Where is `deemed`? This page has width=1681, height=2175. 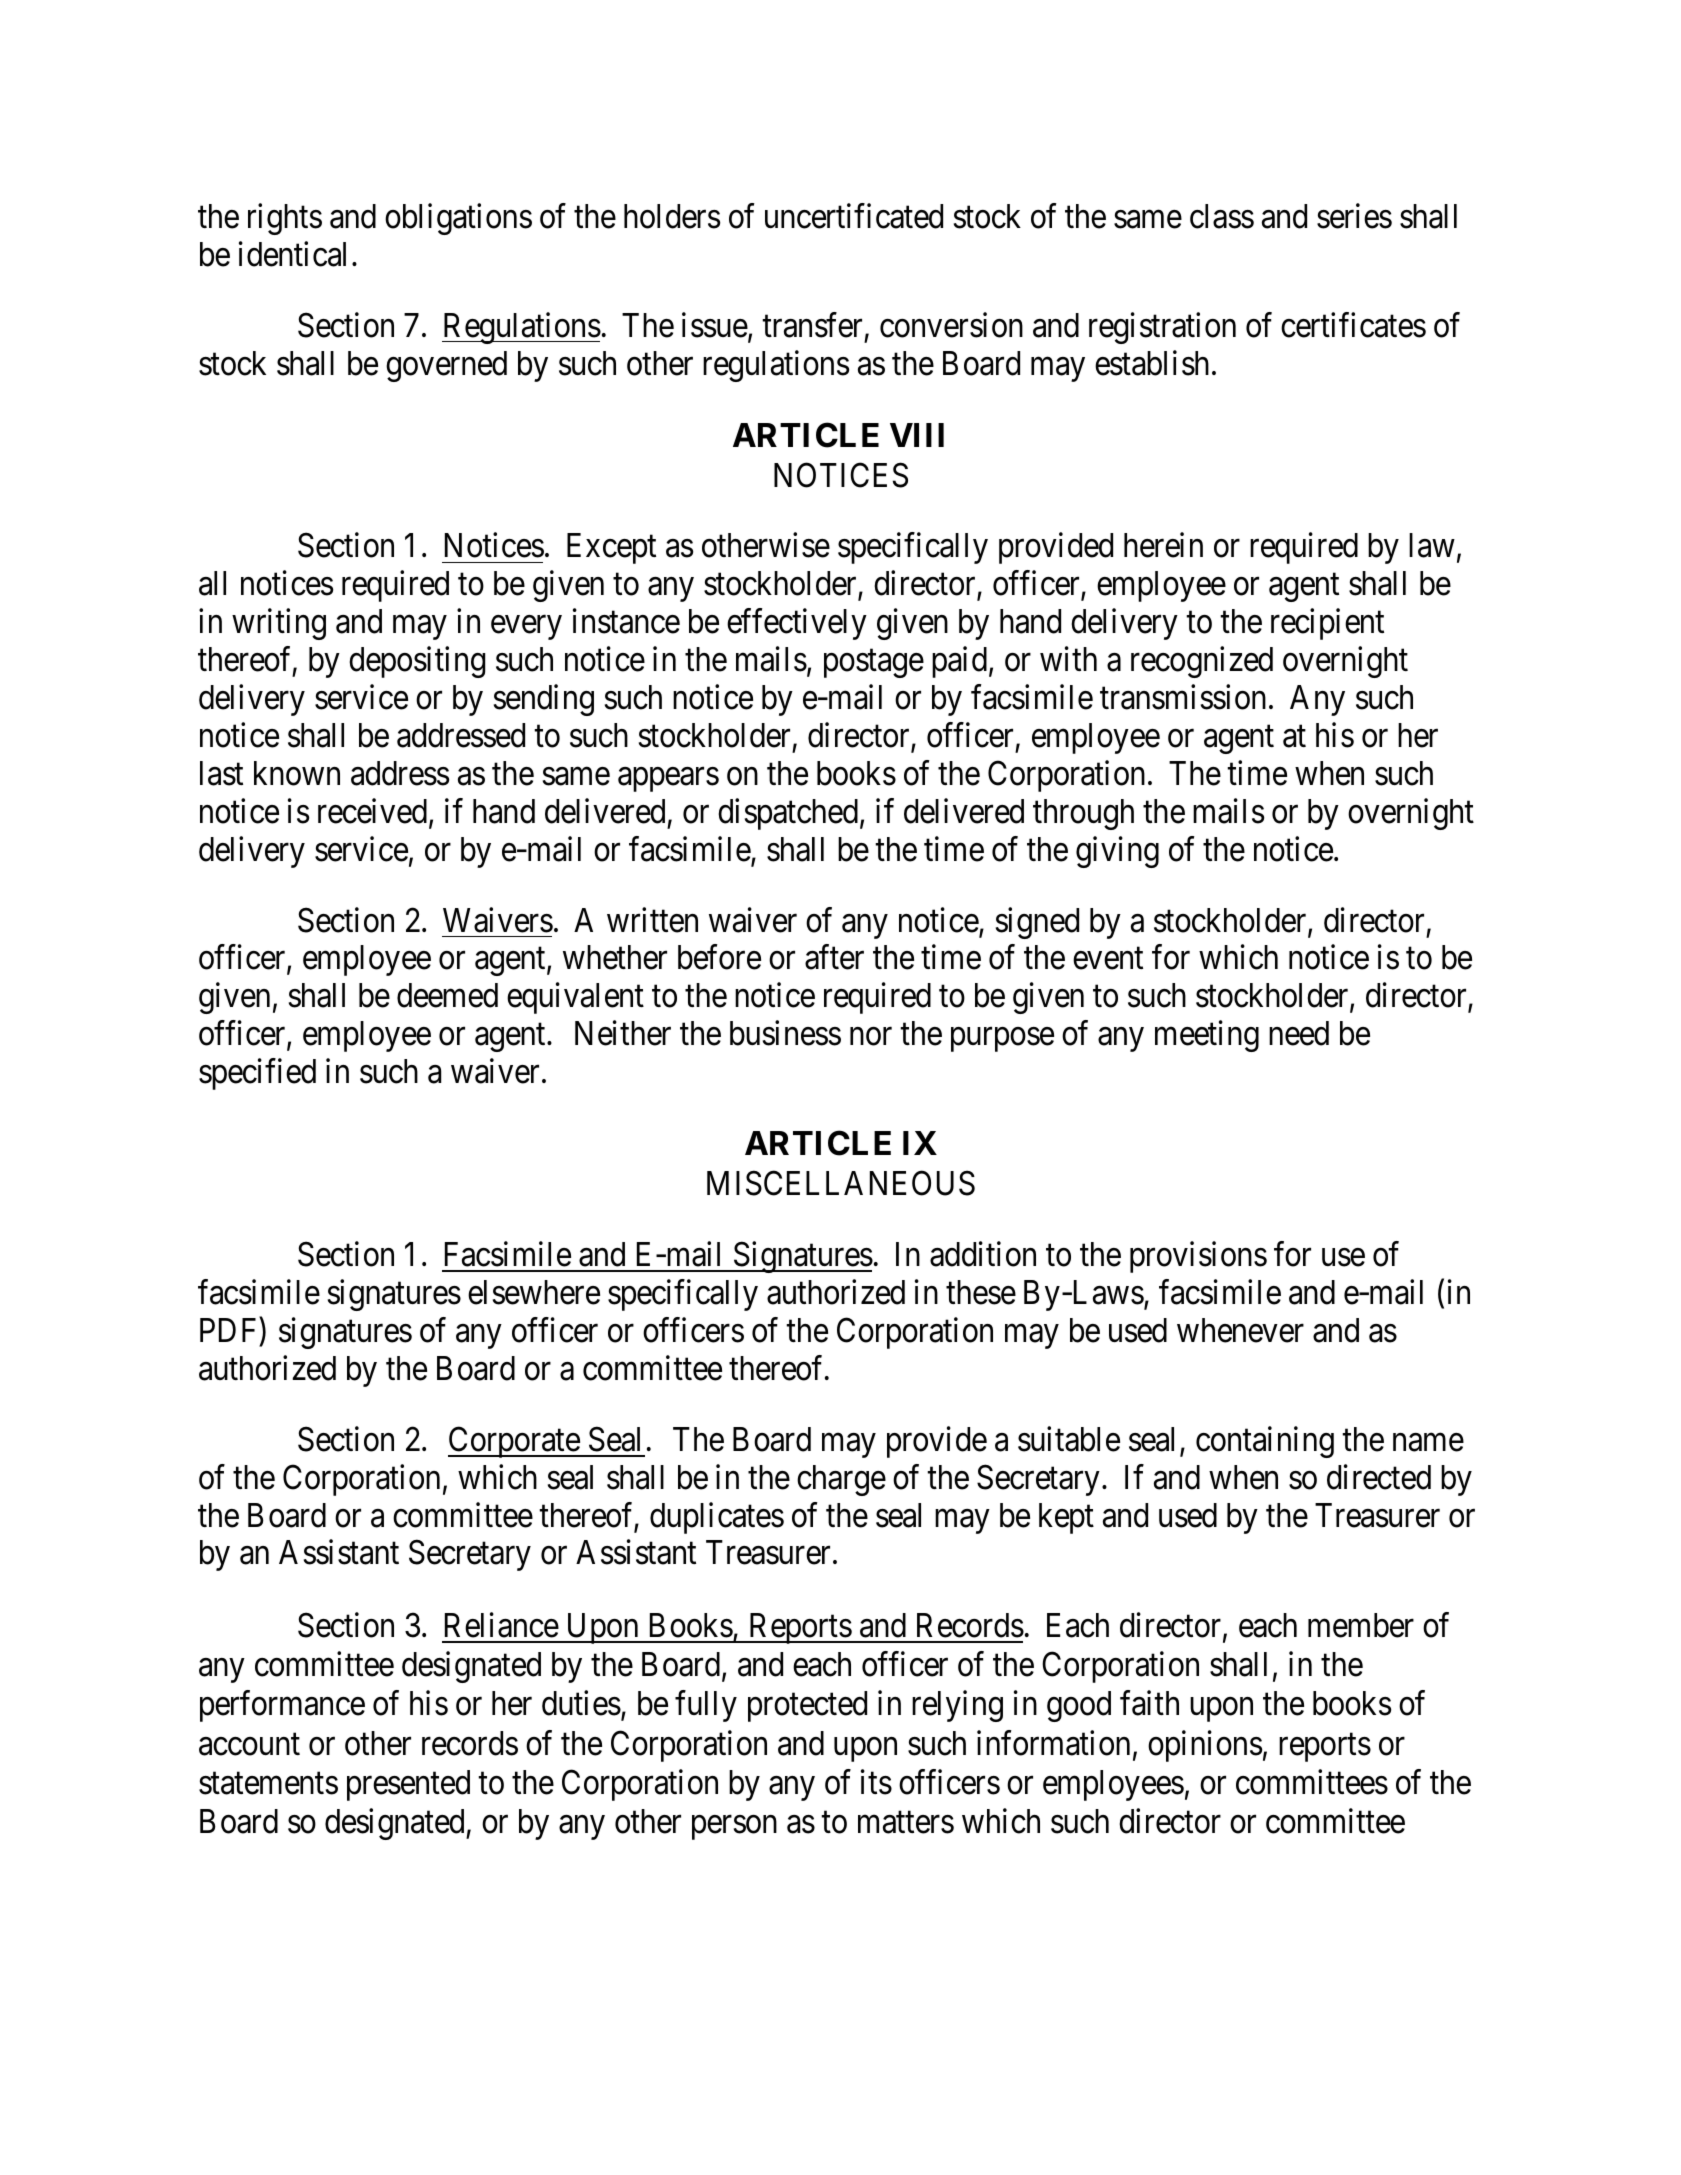
deemed is located at coordinates (447, 995).
